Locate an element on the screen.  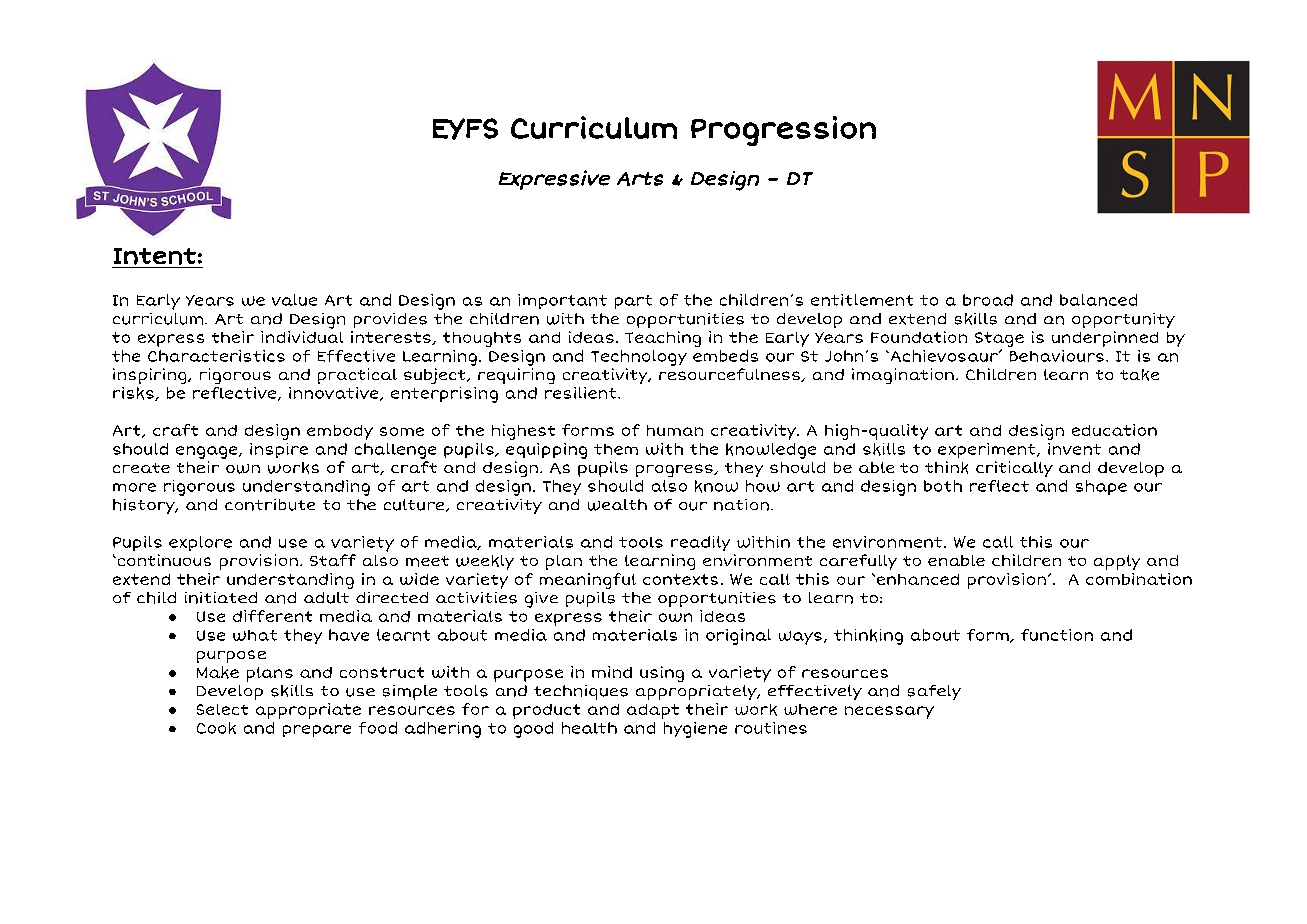
necessary is located at coordinates (889, 712).
